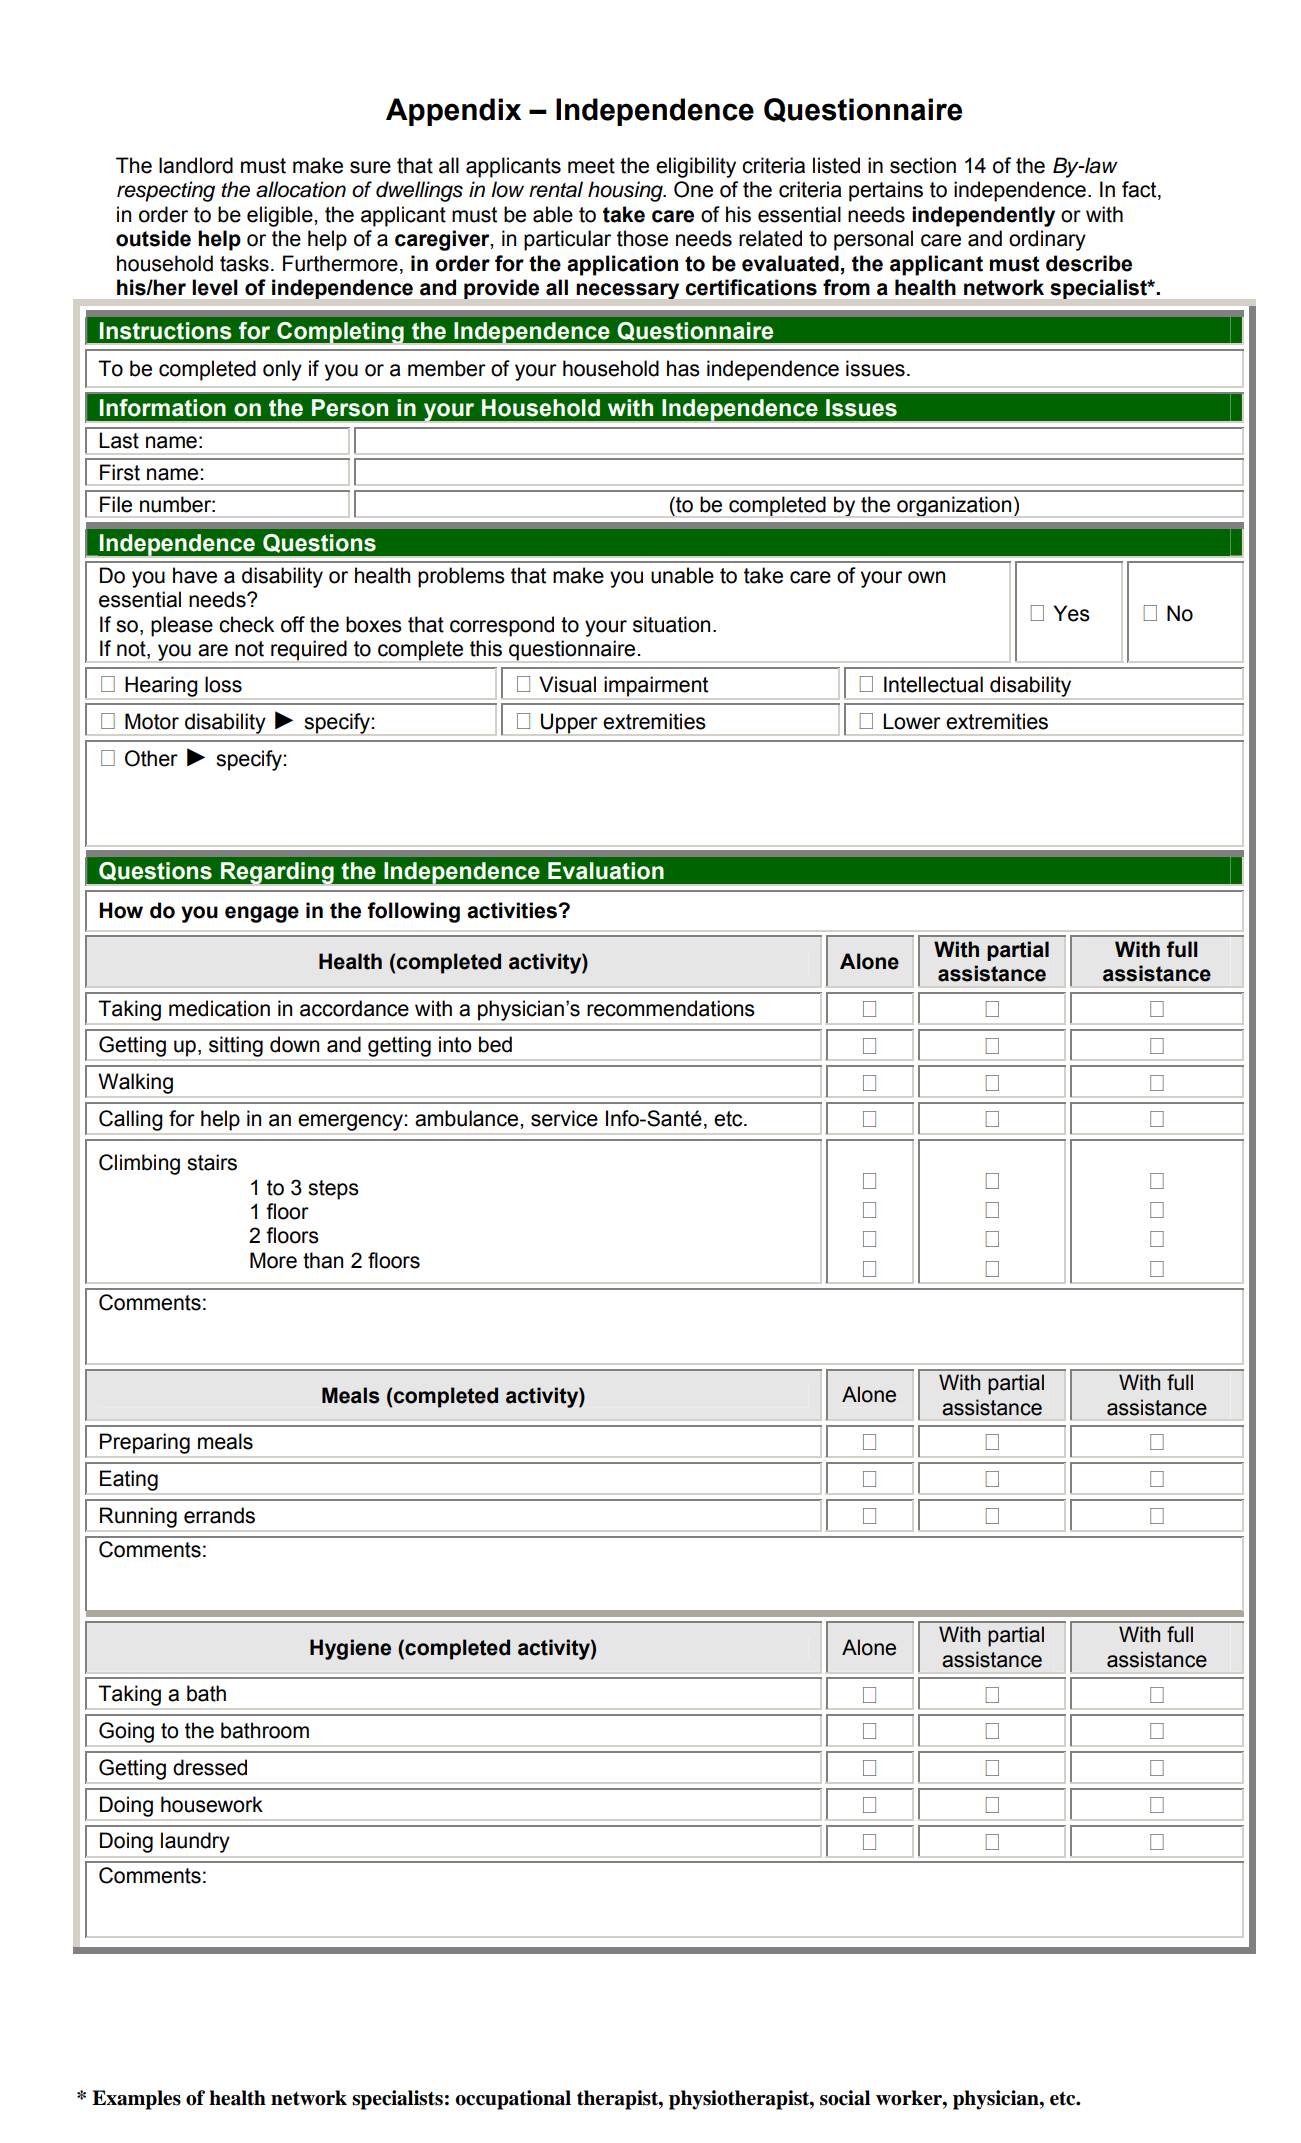 This page has width=1301, height=2143. I want to click on landlord, so click(196, 165).
